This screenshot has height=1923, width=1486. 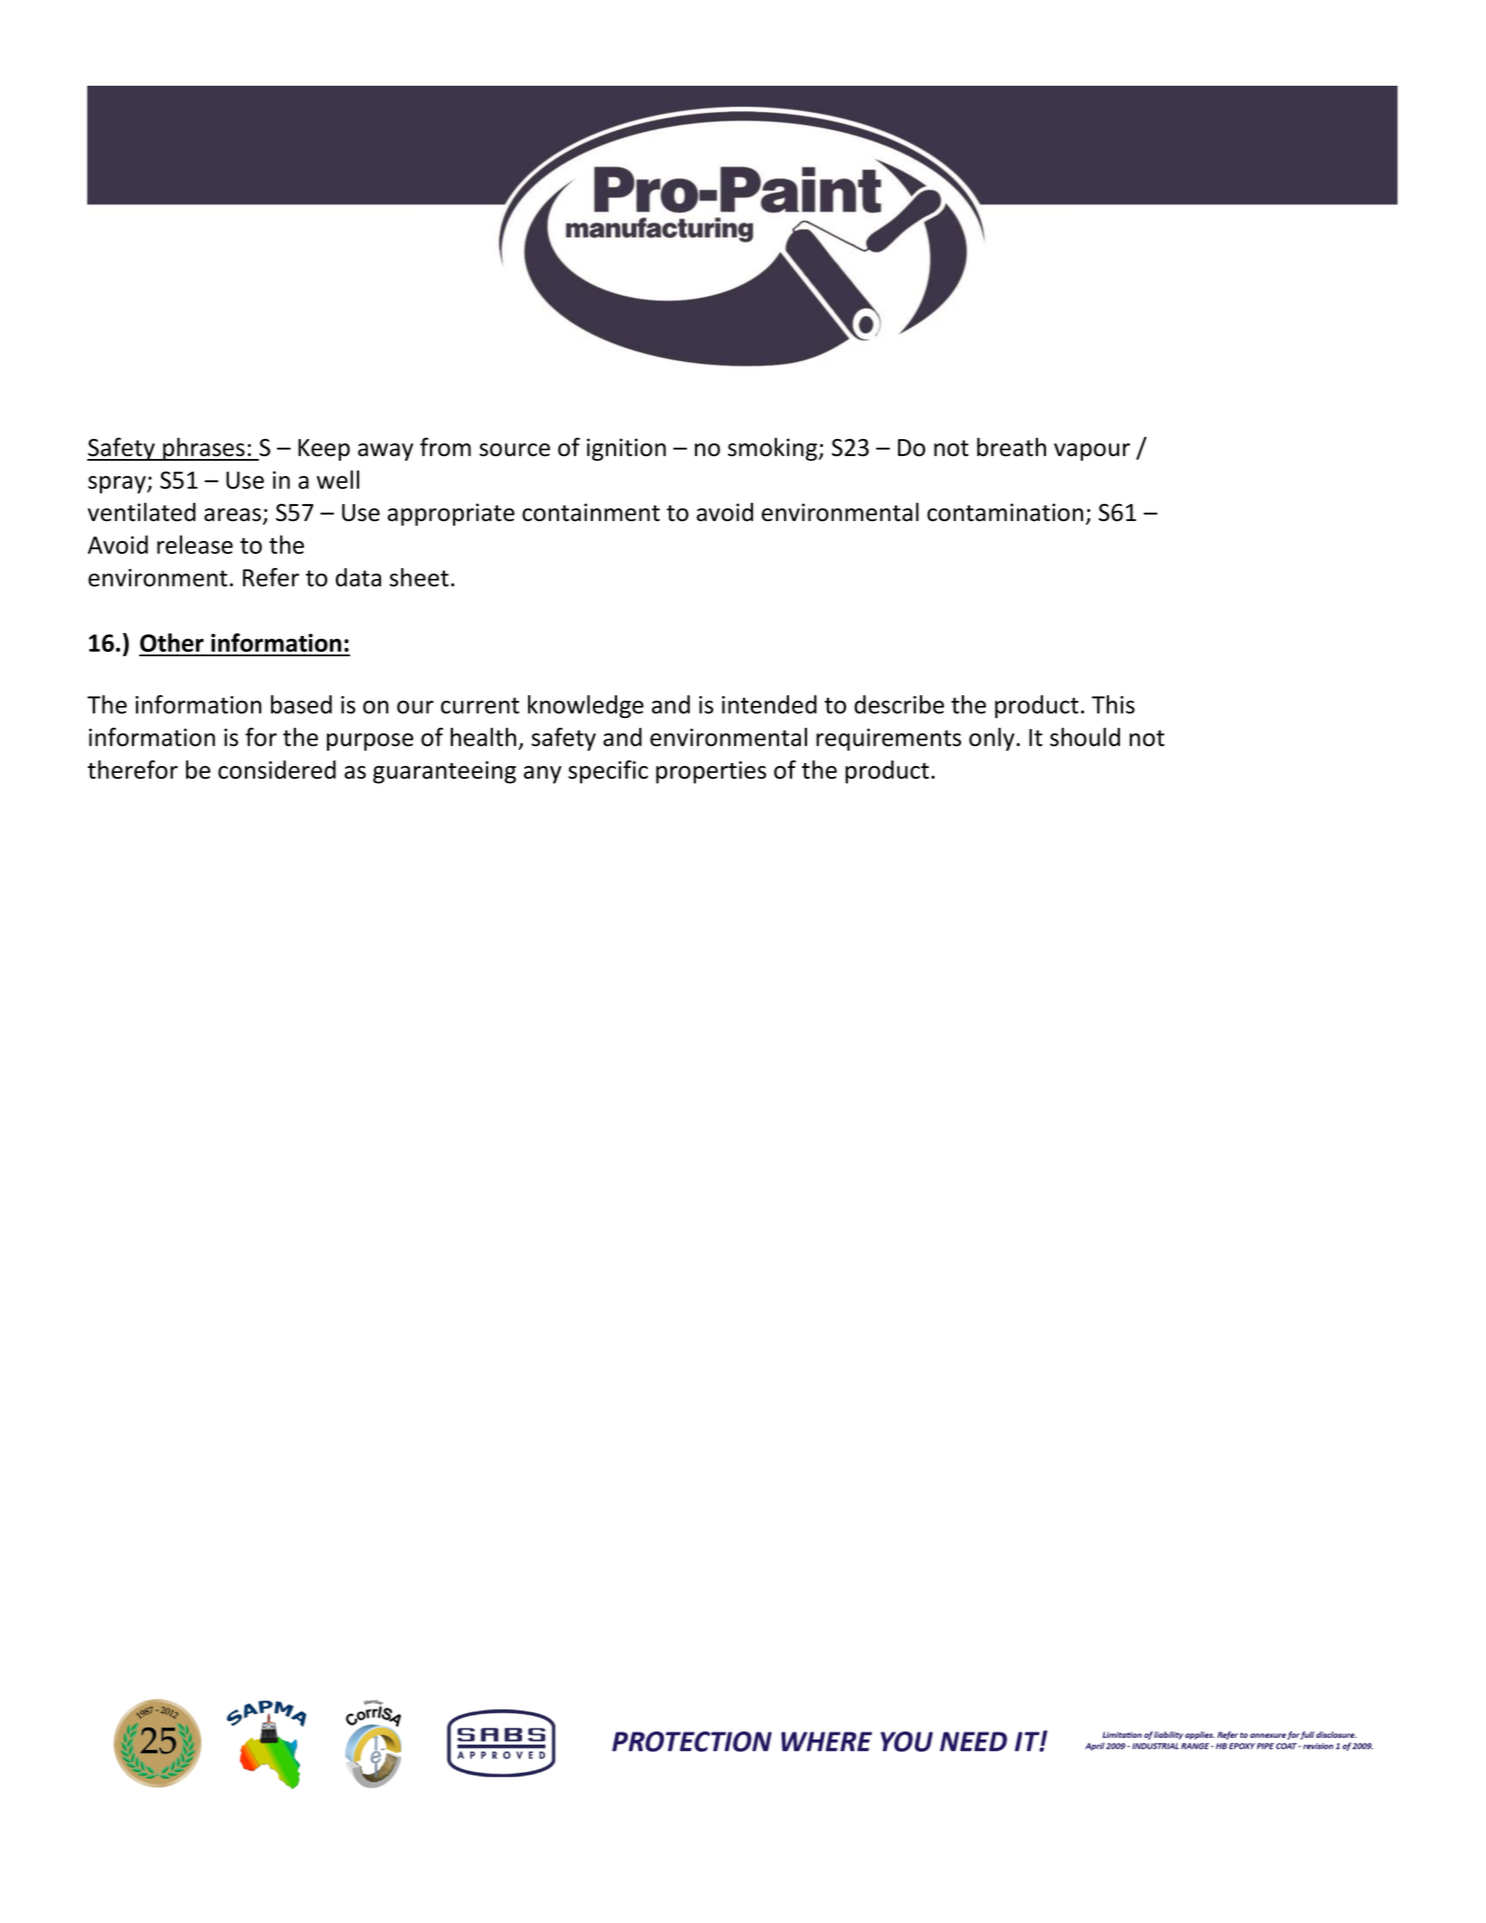 I want to click on Refer, so click(x=271, y=577).
